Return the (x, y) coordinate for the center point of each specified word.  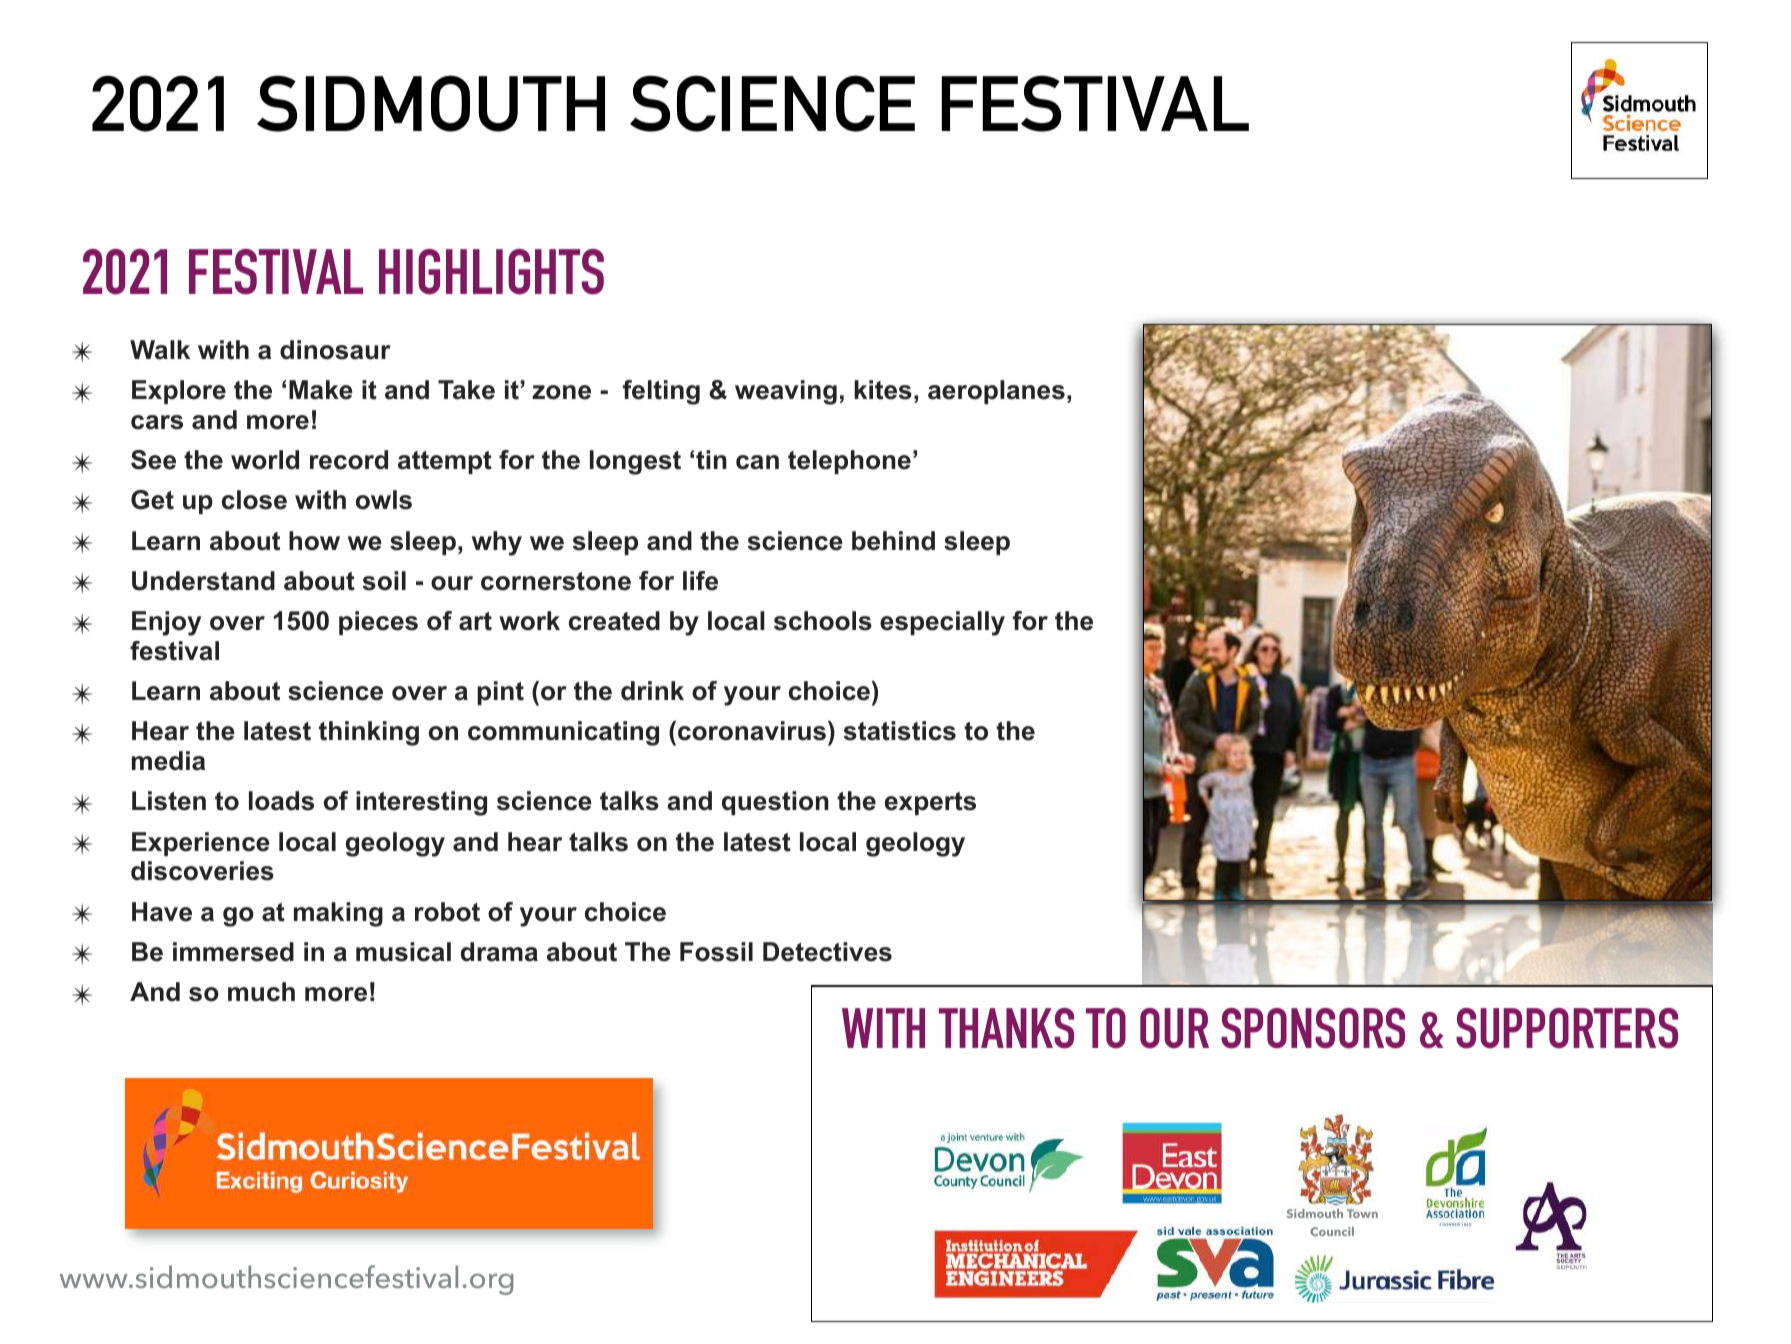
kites (883, 390)
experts (930, 803)
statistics (900, 731)
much (261, 992)
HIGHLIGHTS (491, 272)
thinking (369, 733)
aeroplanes (996, 392)
